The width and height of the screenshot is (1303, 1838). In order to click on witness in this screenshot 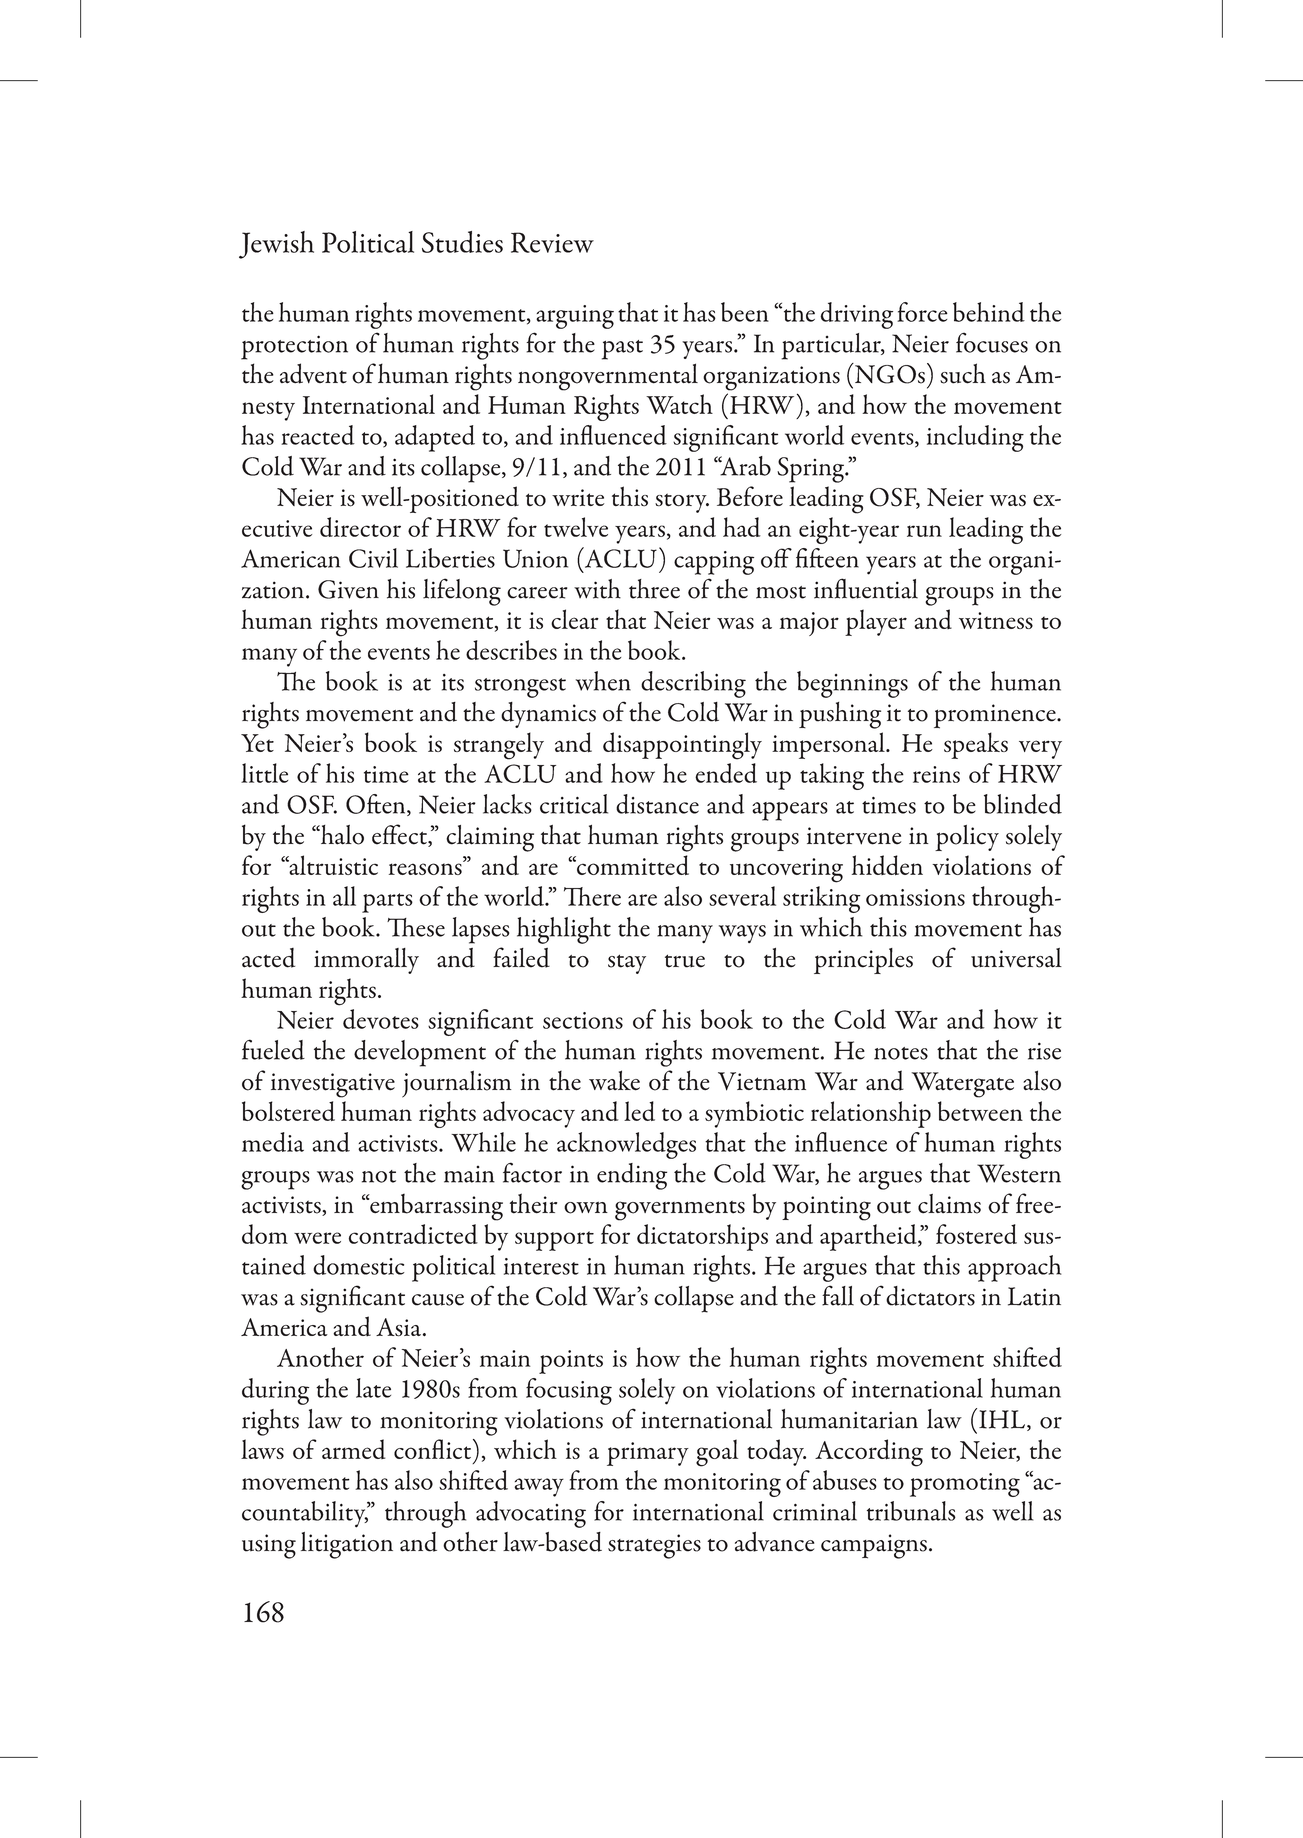, I will do `click(996, 620)`.
